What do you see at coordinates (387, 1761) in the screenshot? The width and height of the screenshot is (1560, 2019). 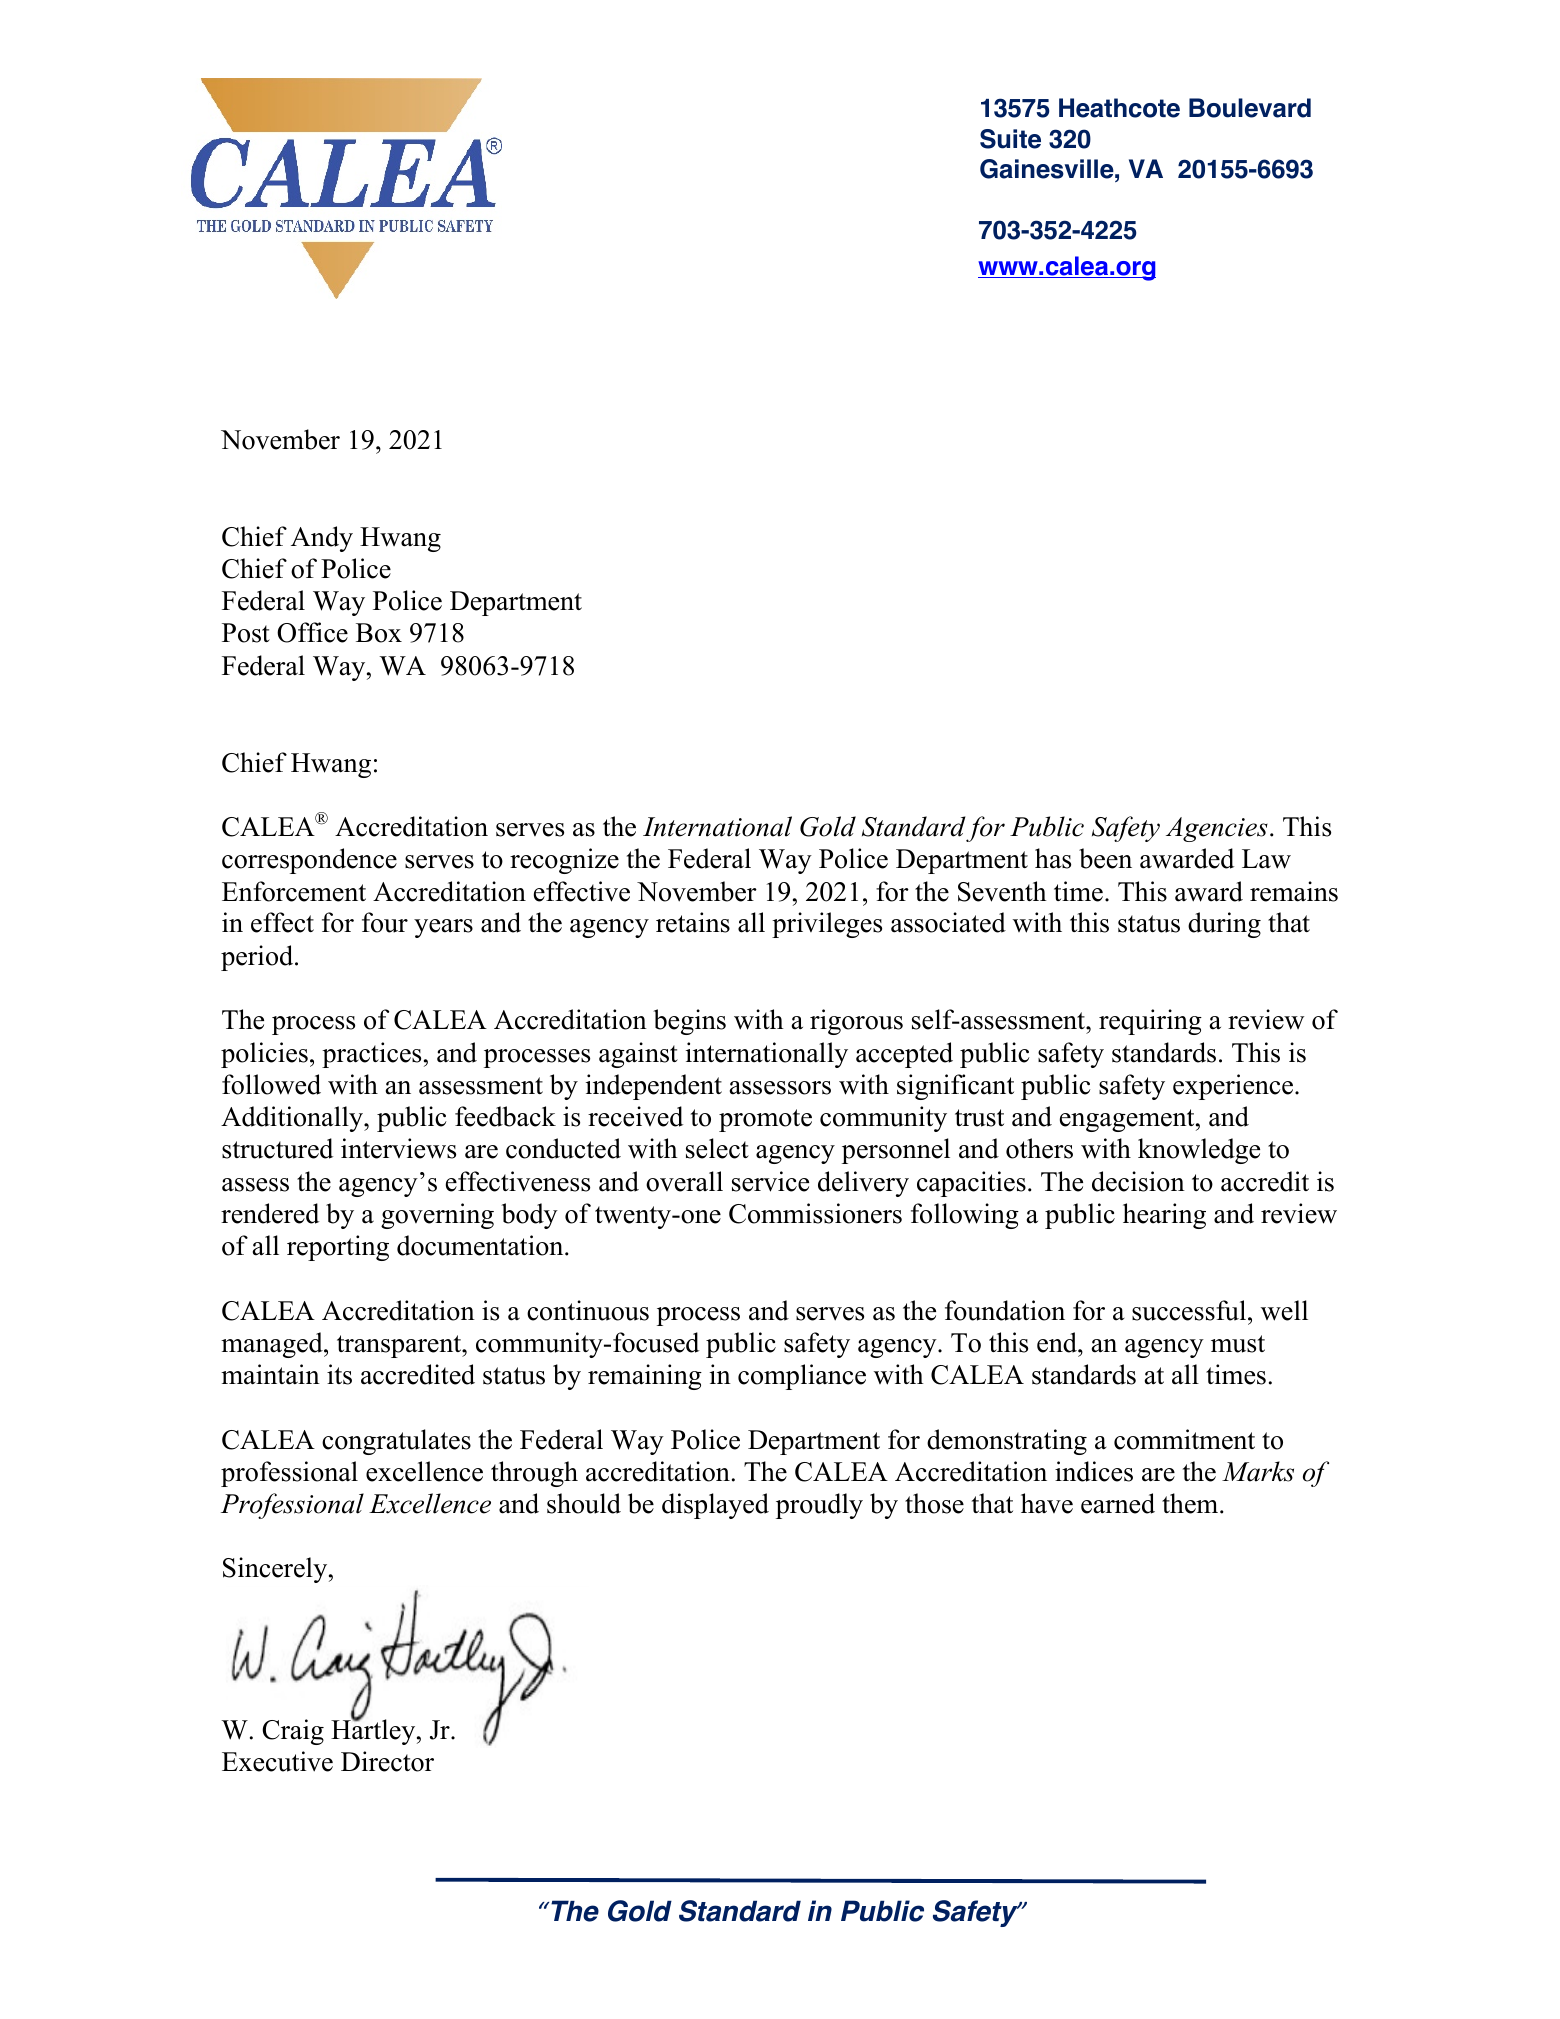 I see `Director` at bounding box center [387, 1761].
